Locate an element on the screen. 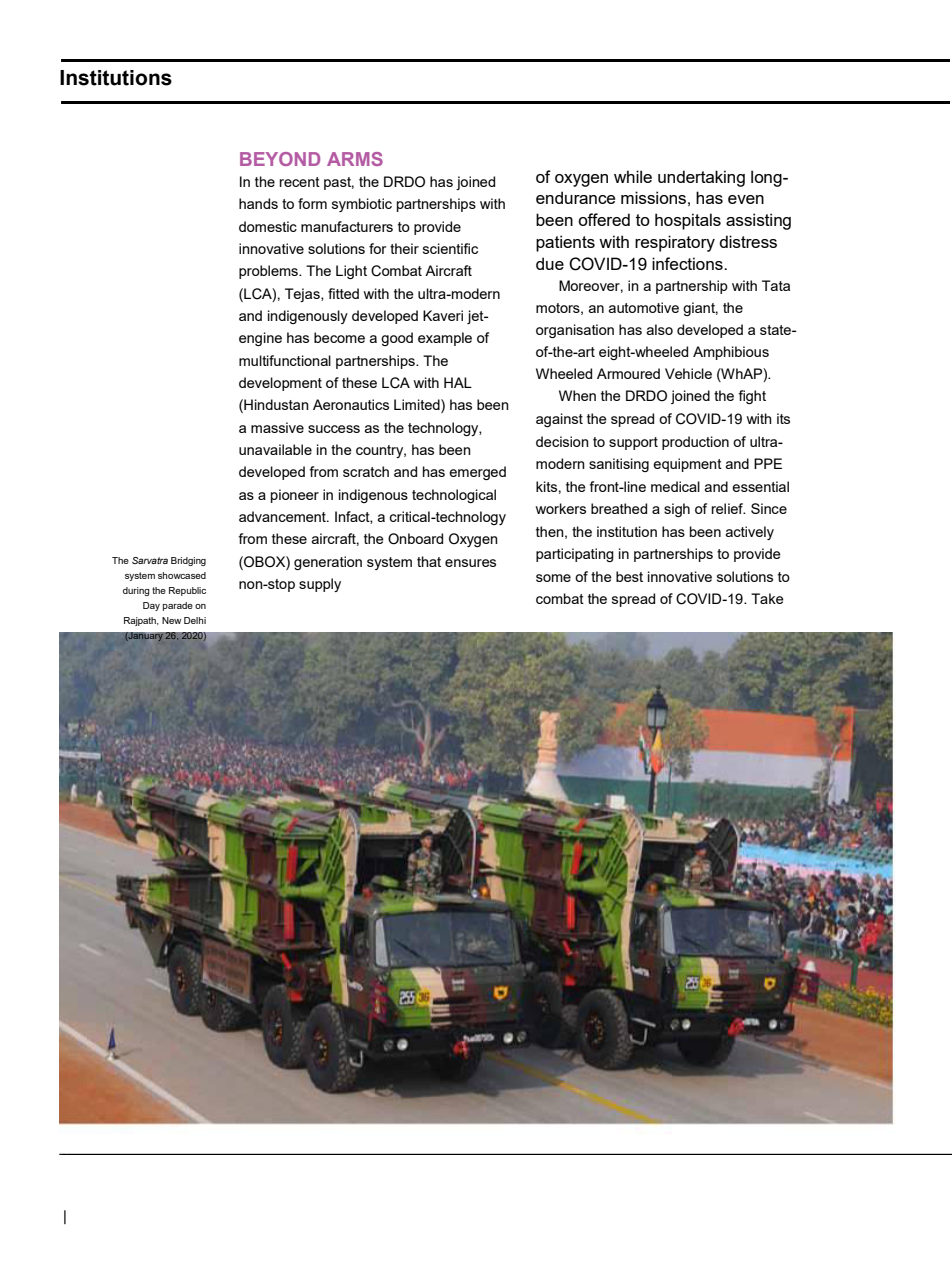  undertaking is located at coordinates (701, 178).
